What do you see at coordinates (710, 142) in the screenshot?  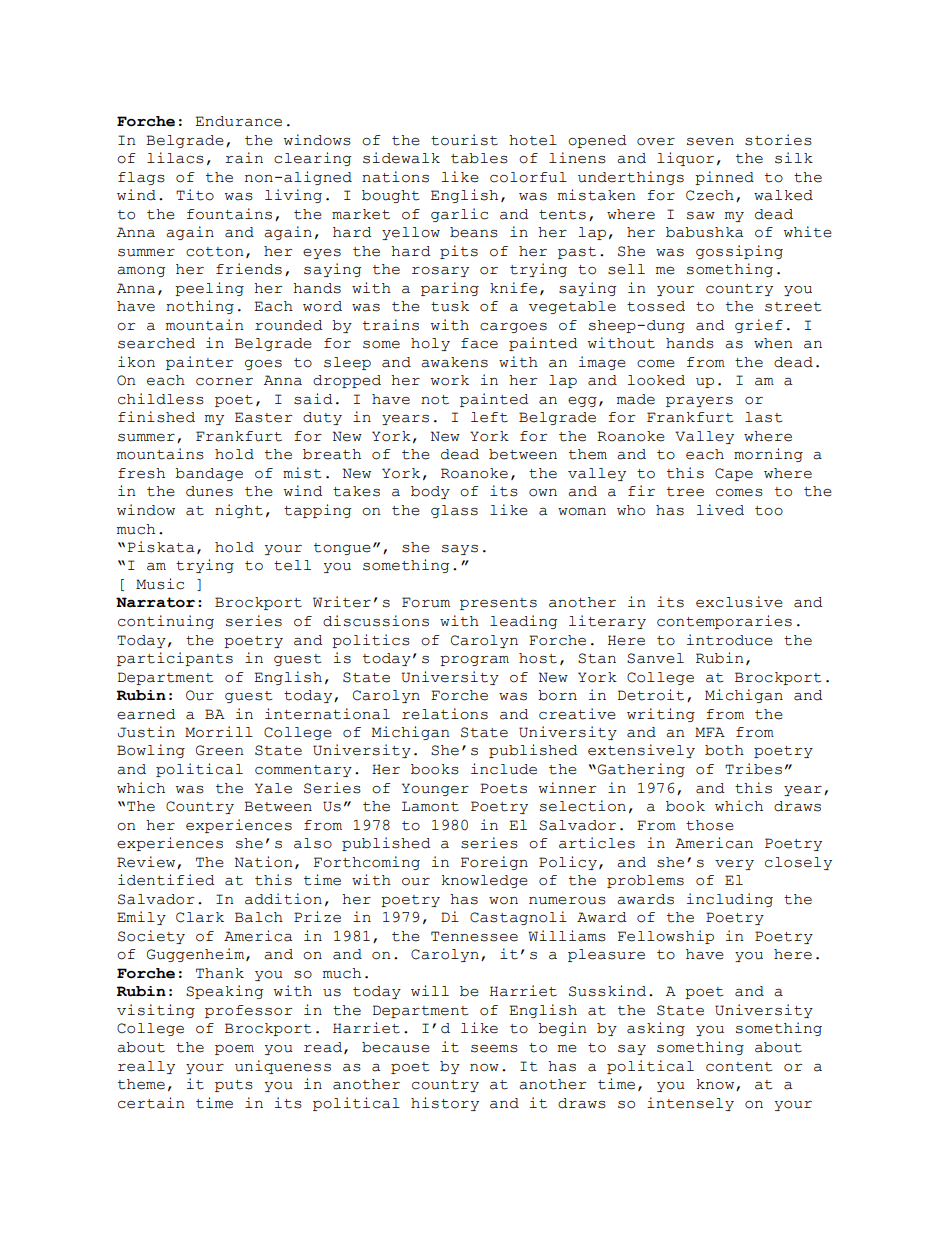 I see `seven` at bounding box center [710, 142].
